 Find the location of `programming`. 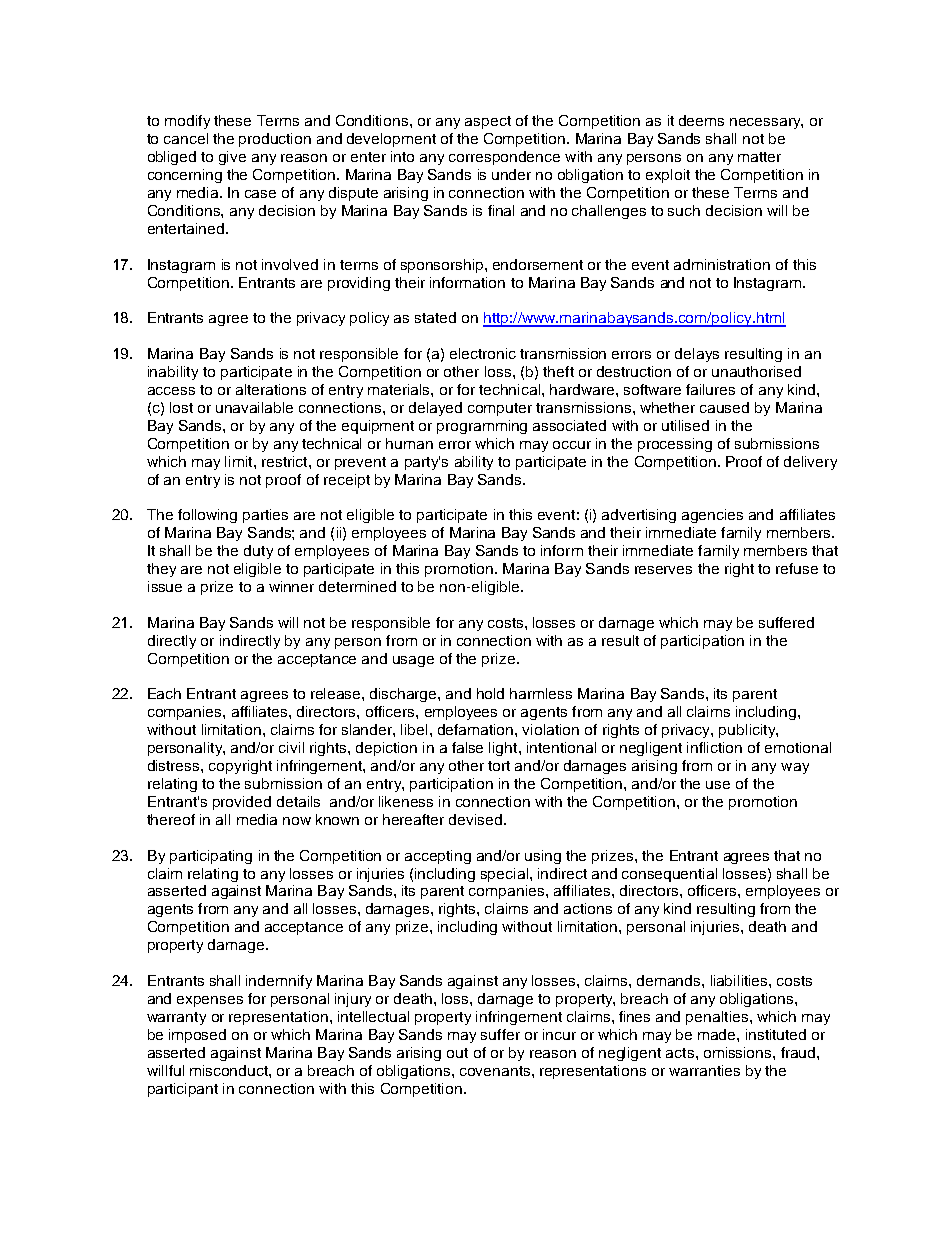

programming is located at coordinates (482, 427).
